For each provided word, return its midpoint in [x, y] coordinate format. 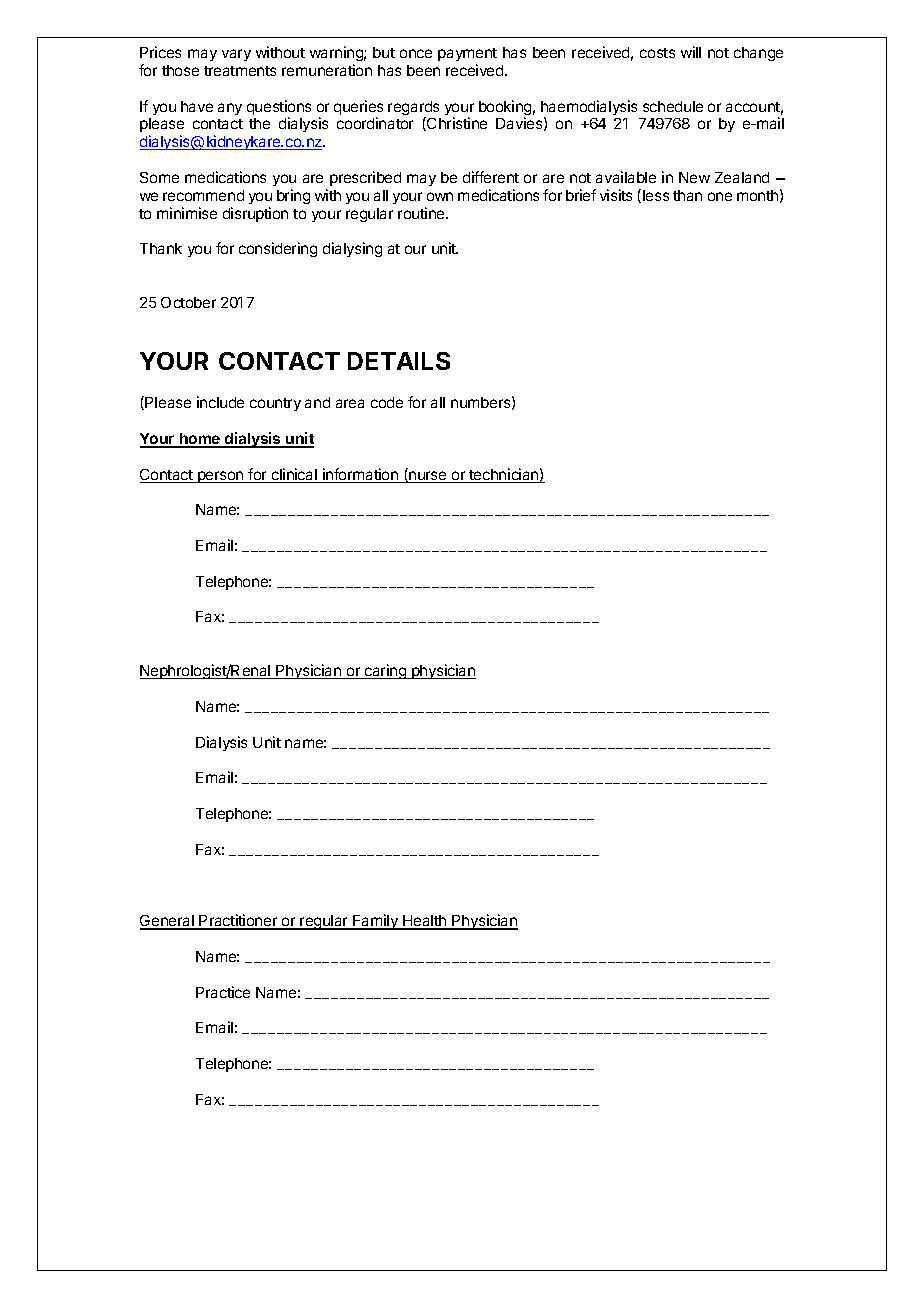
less [656, 195]
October [188, 302]
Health [425, 922]
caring [385, 671]
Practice [223, 992]
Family [376, 922]
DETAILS [399, 361]
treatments [240, 71]
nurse [428, 477]
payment [467, 54]
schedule [673, 106]
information [361, 475]
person [221, 477]
